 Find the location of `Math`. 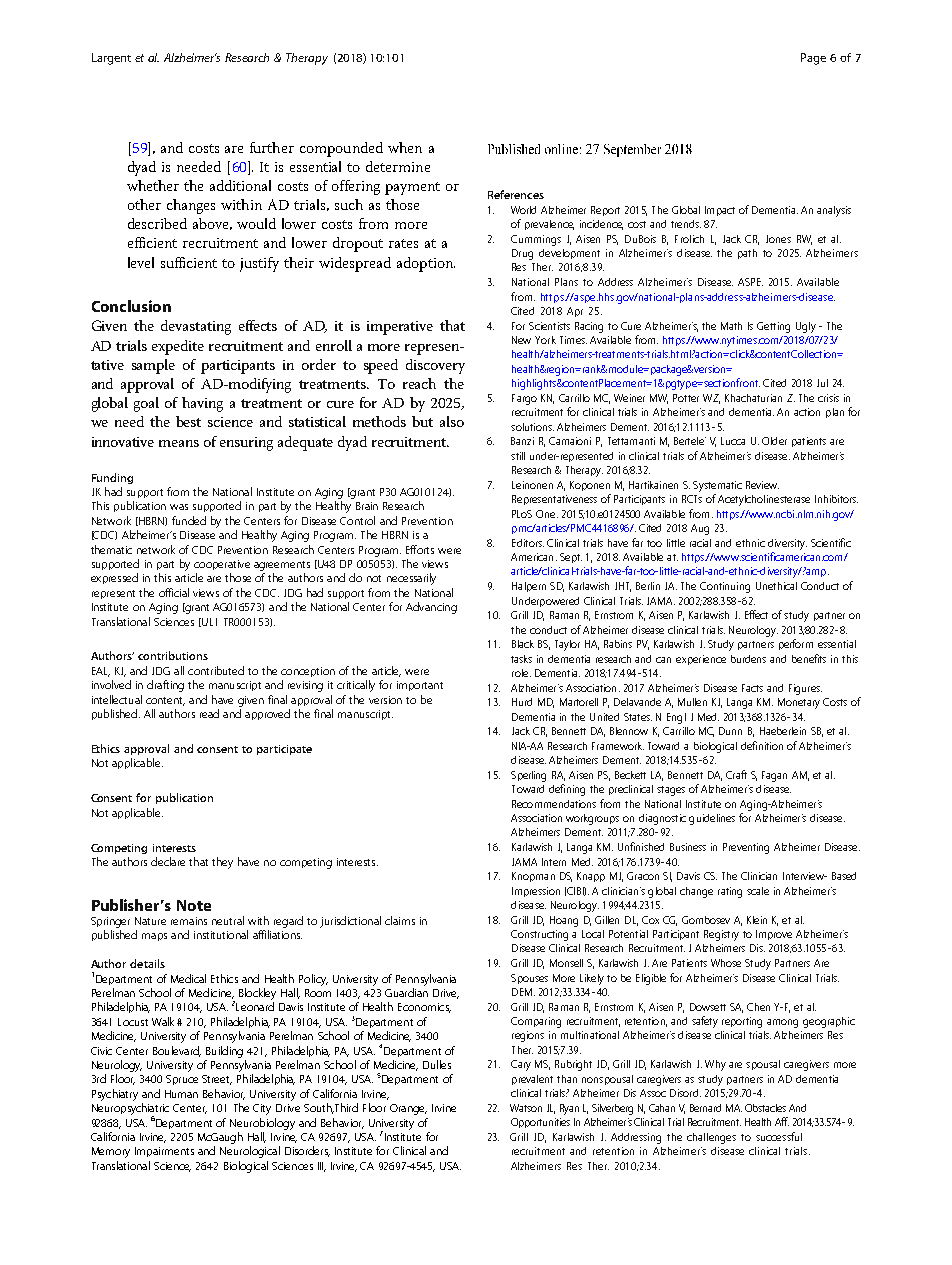

Math is located at coordinates (731, 326).
